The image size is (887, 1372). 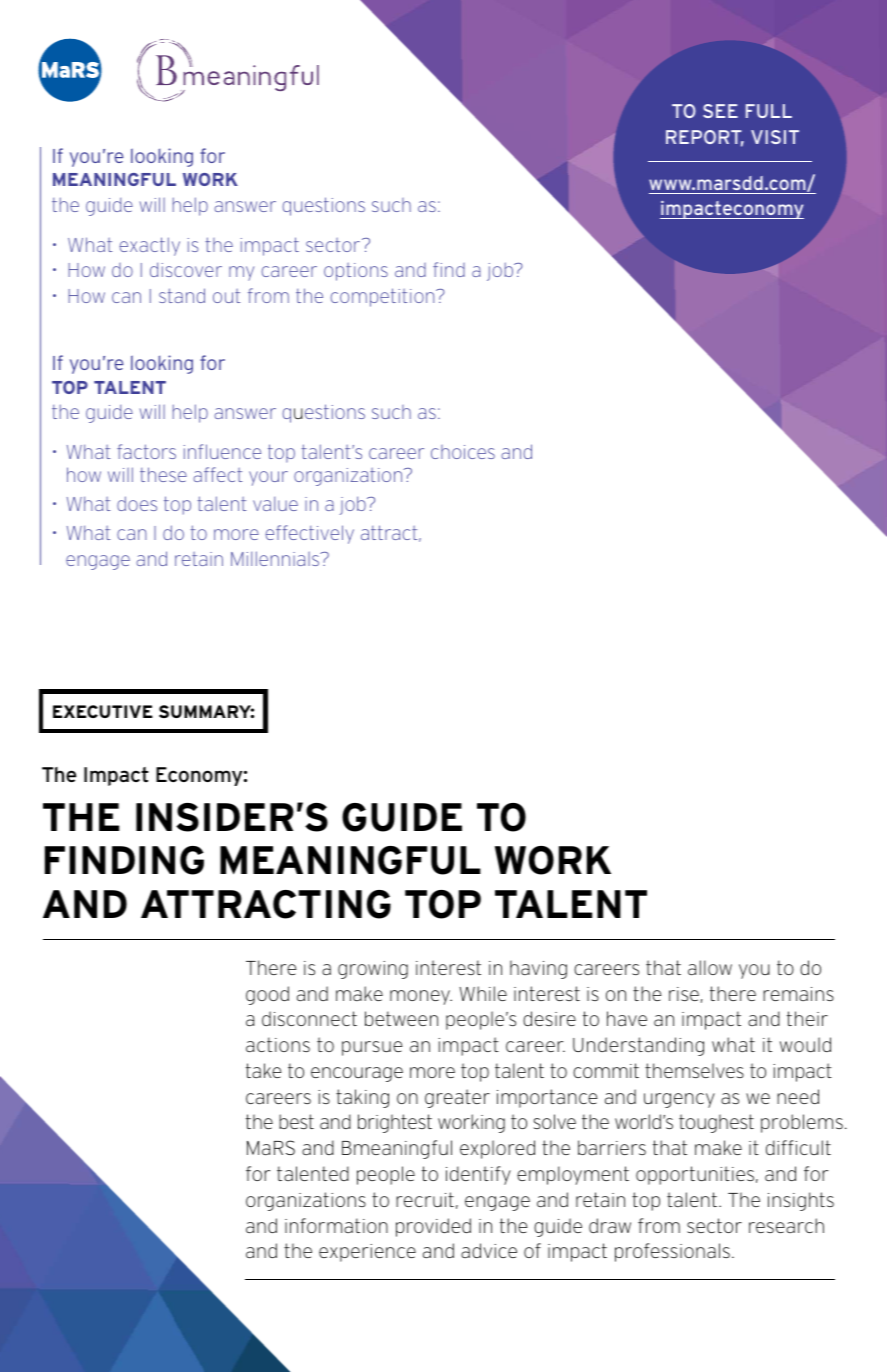 I want to click on rise, so click(x=684, y=994).
